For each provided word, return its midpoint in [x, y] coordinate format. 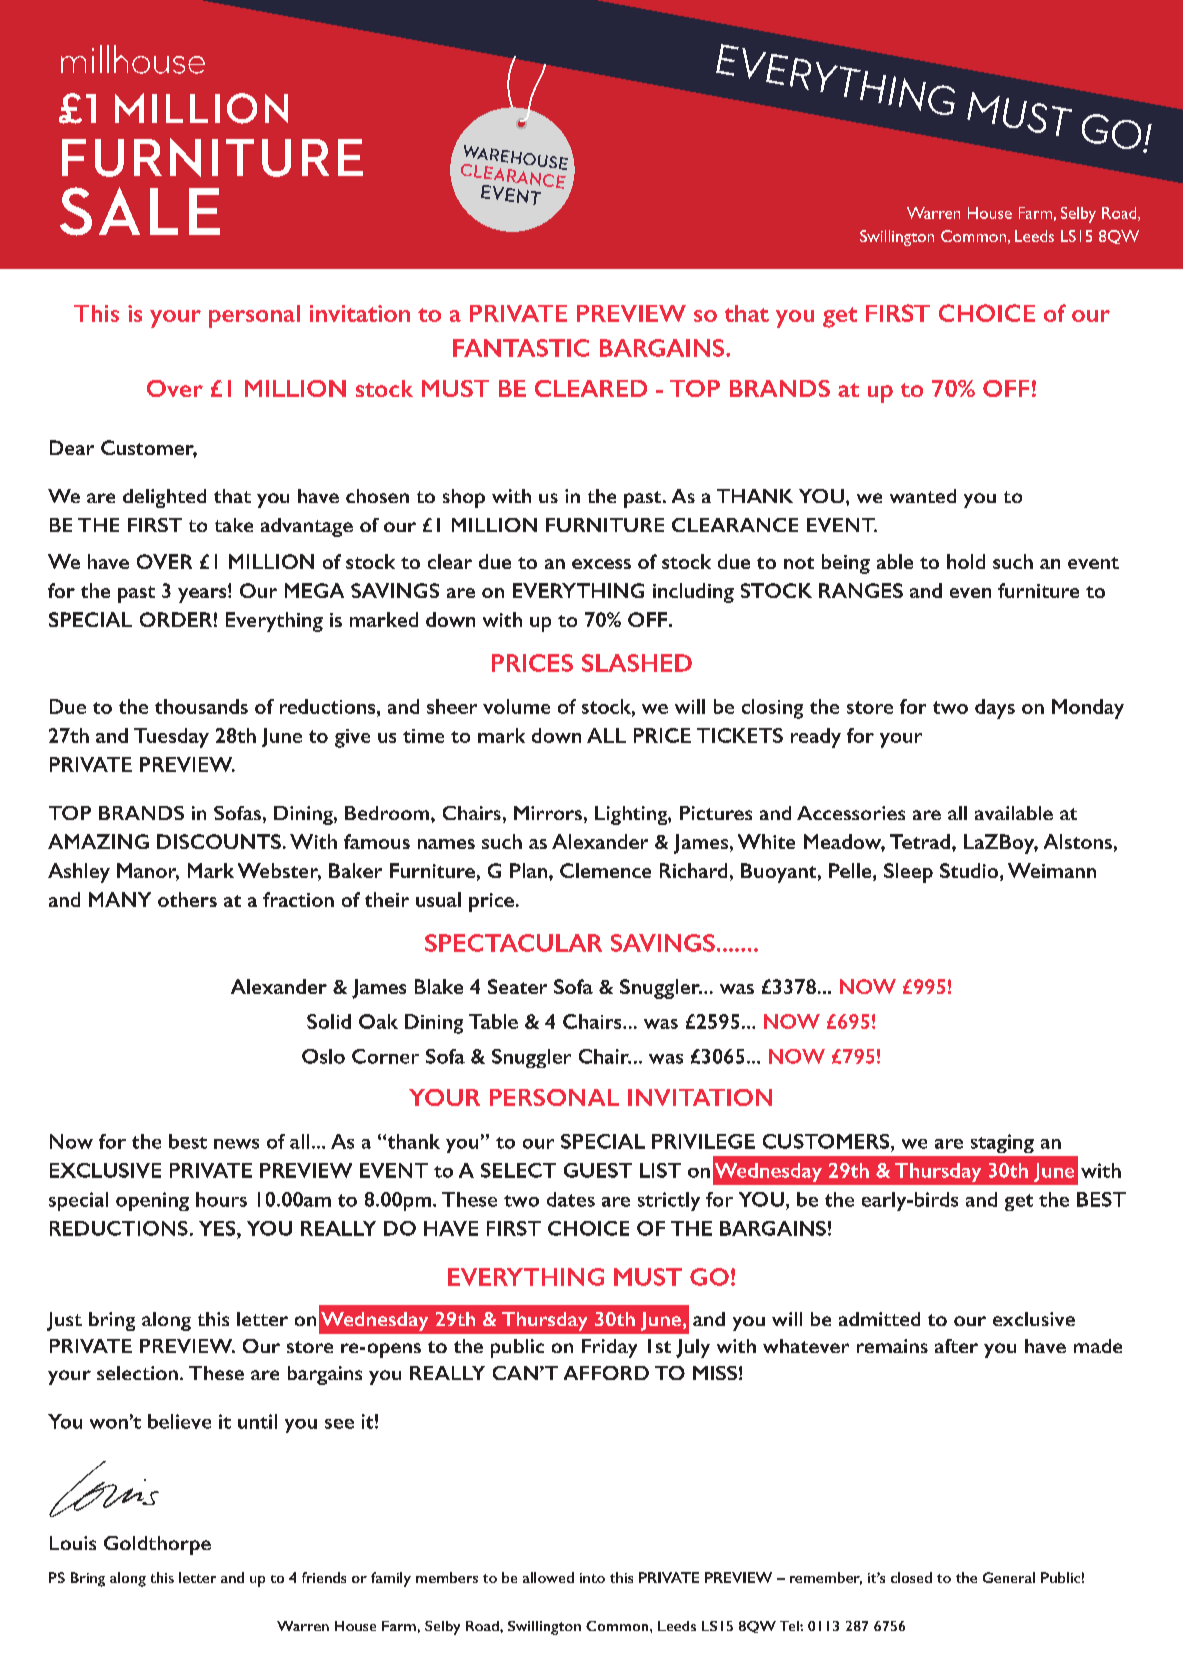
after [956, 1346]
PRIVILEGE [703, 1141]
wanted [923, 496]
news [236, 1144]
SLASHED [637, 663]
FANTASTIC [521, 348]
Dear [72, 447]
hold [966, 561]
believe [179, 1421]
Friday [609, 1348]
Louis [73, 1543]
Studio [970, 872]
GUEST [598, 1170]
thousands [201, 706]
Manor [148, 872]
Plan [528, 870]
